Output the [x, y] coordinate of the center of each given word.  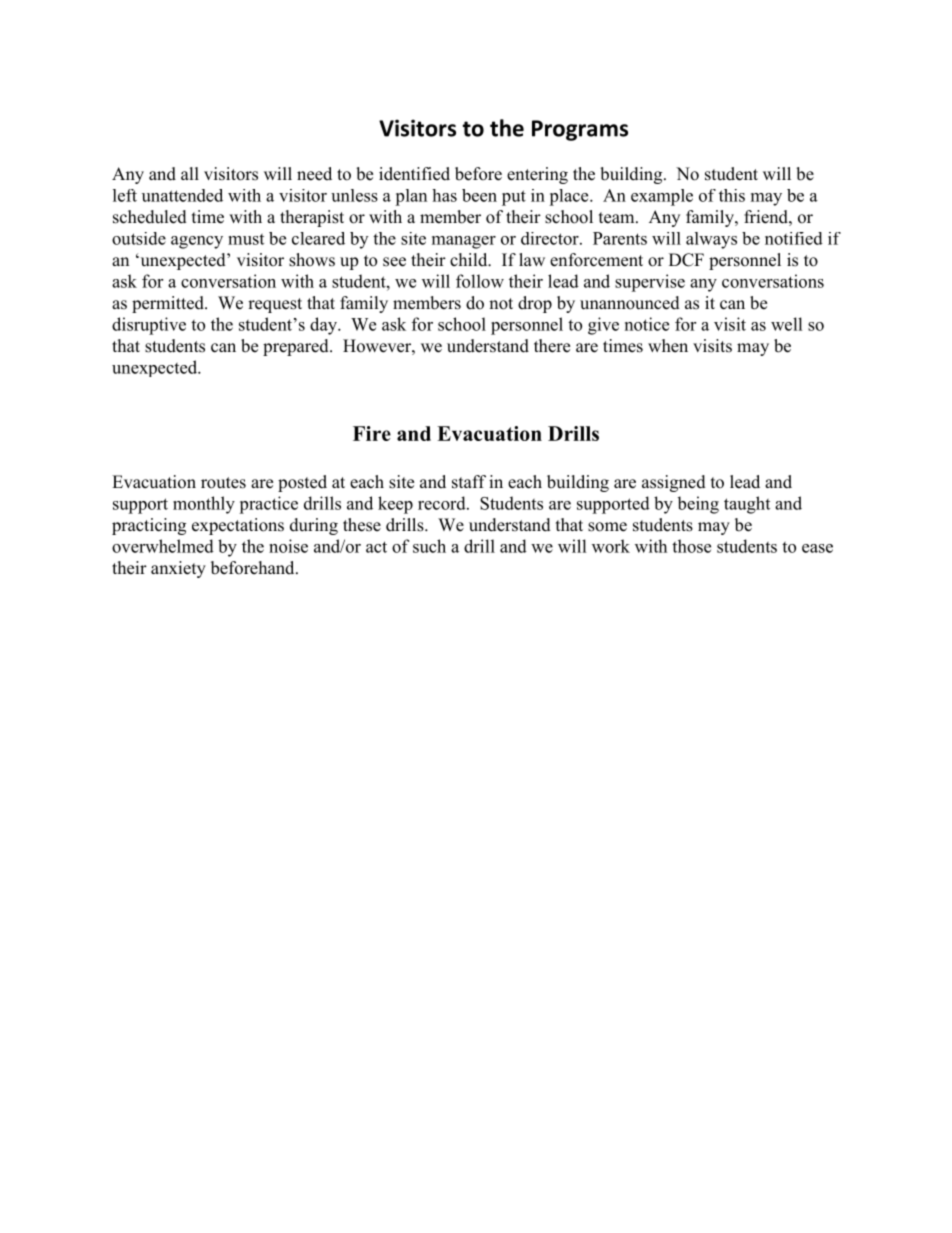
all [190, 173]
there [552, 346]
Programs [580, 130]
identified [414, 174]
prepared [297, 347]
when [668, 346]
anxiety [178, 569]
